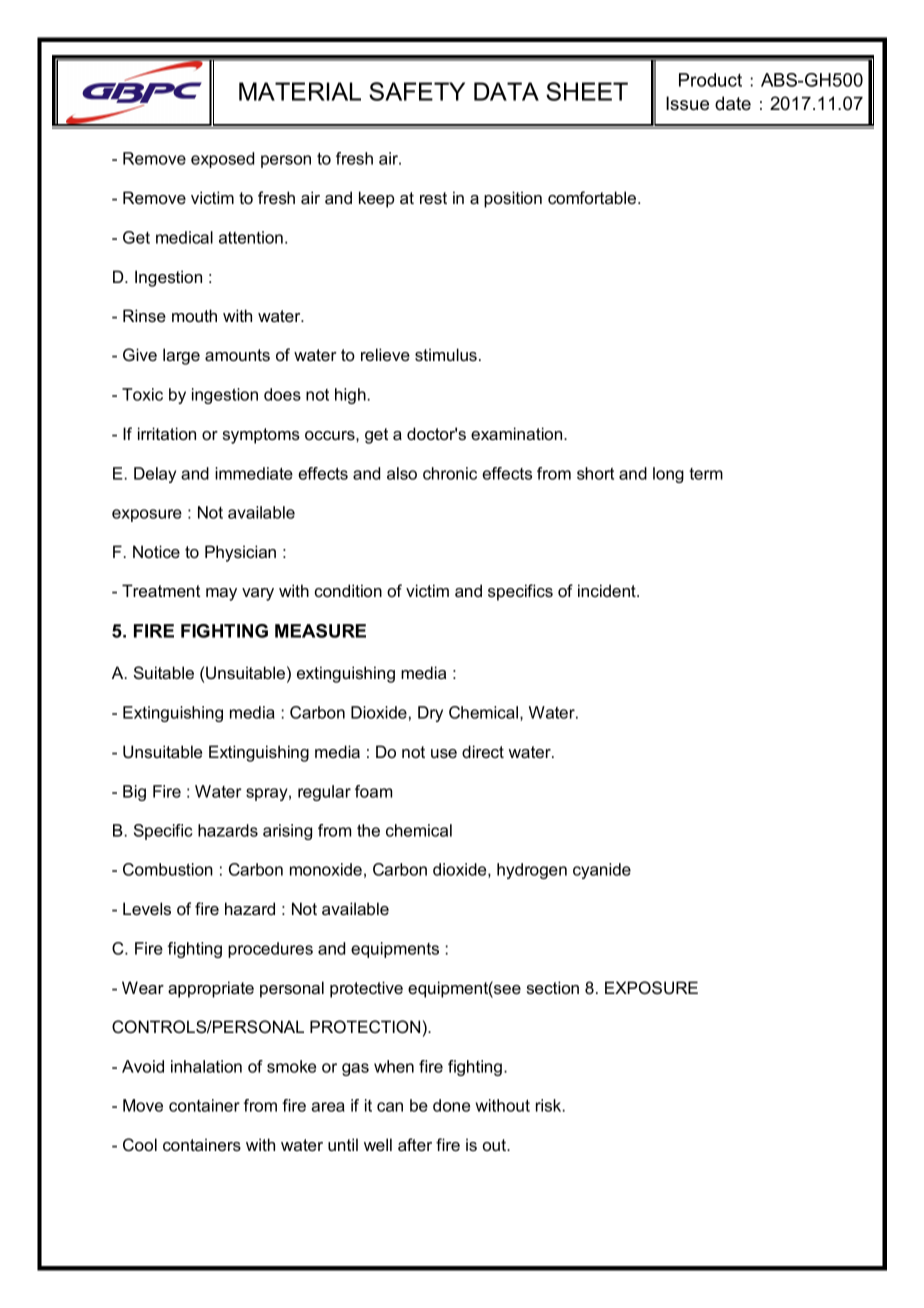 The height and width of the image is (1308, 924). Describe the element at coordinates (222, 160) in the image. I see `exposed` at that location.
